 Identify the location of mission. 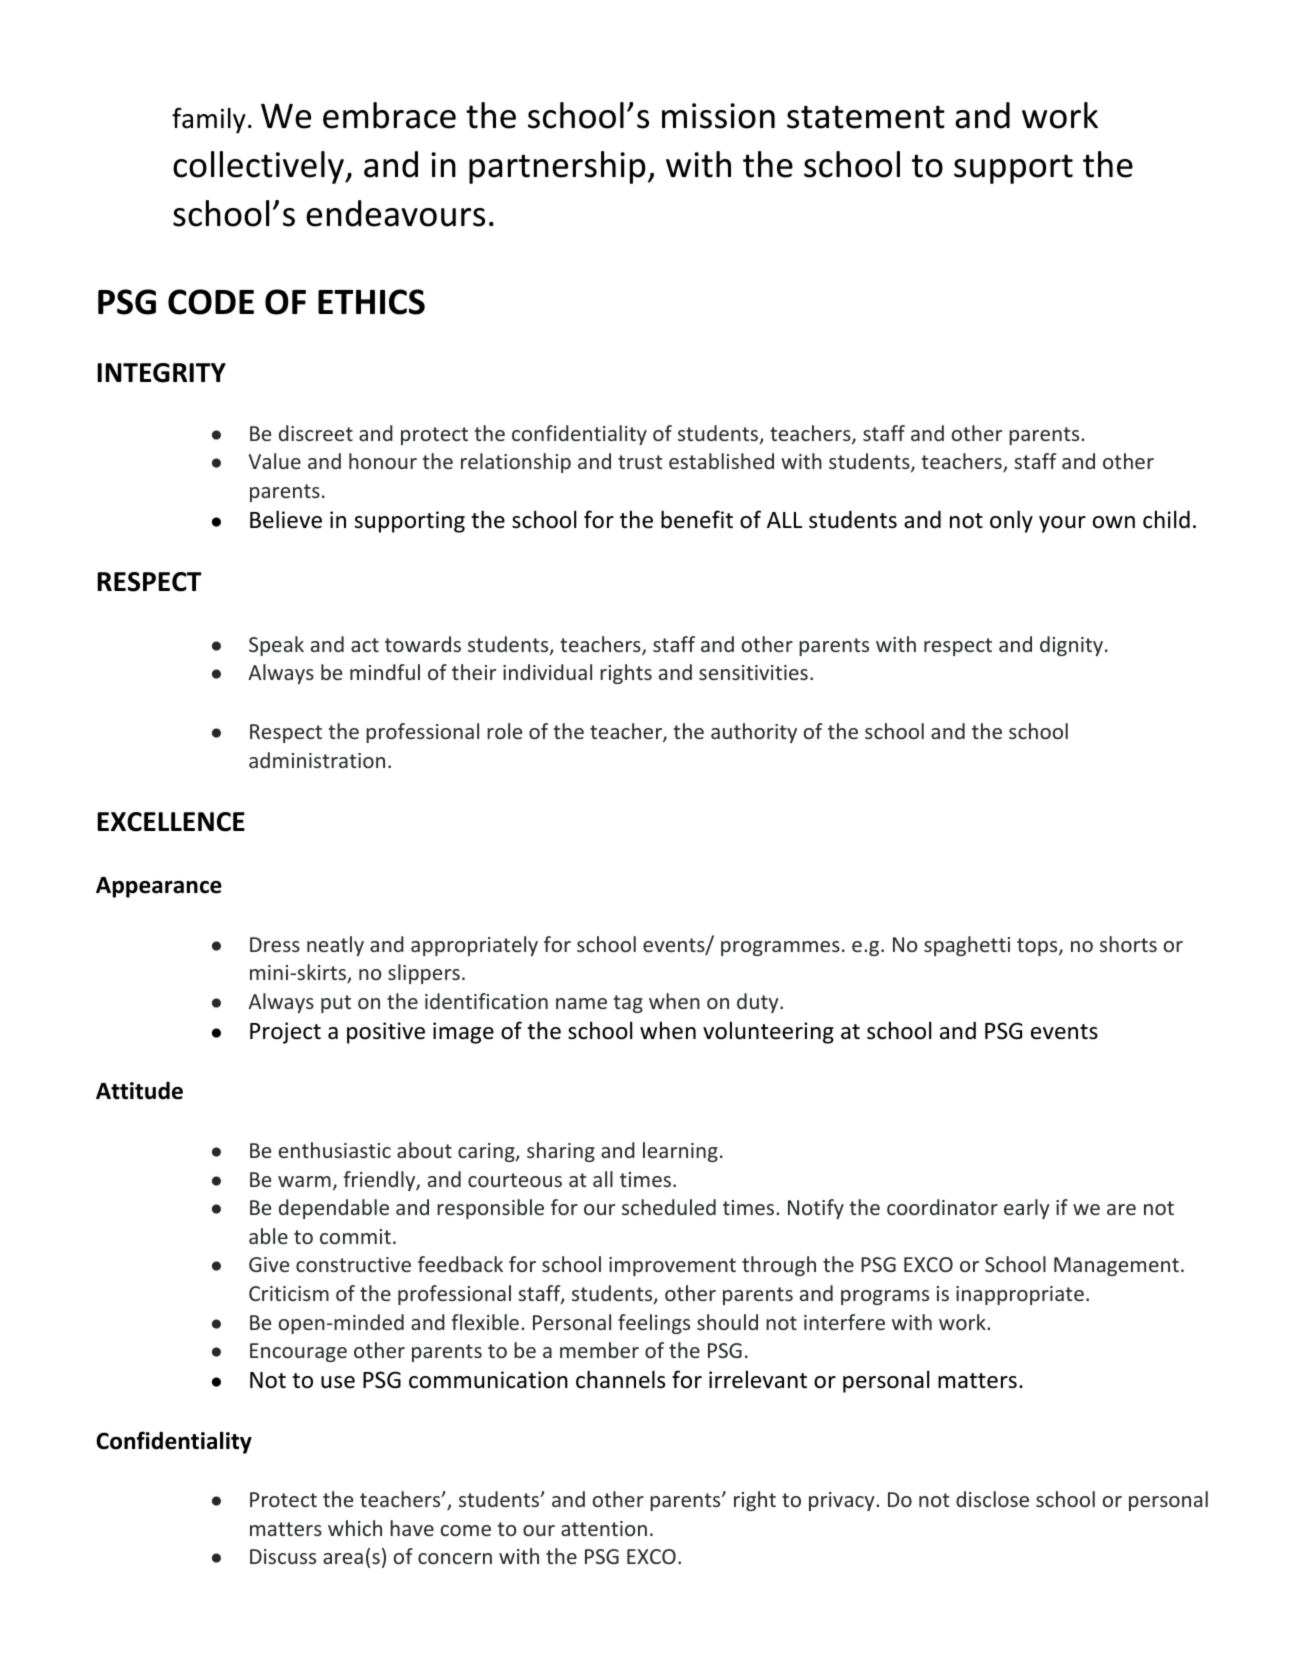
(718, 116).
